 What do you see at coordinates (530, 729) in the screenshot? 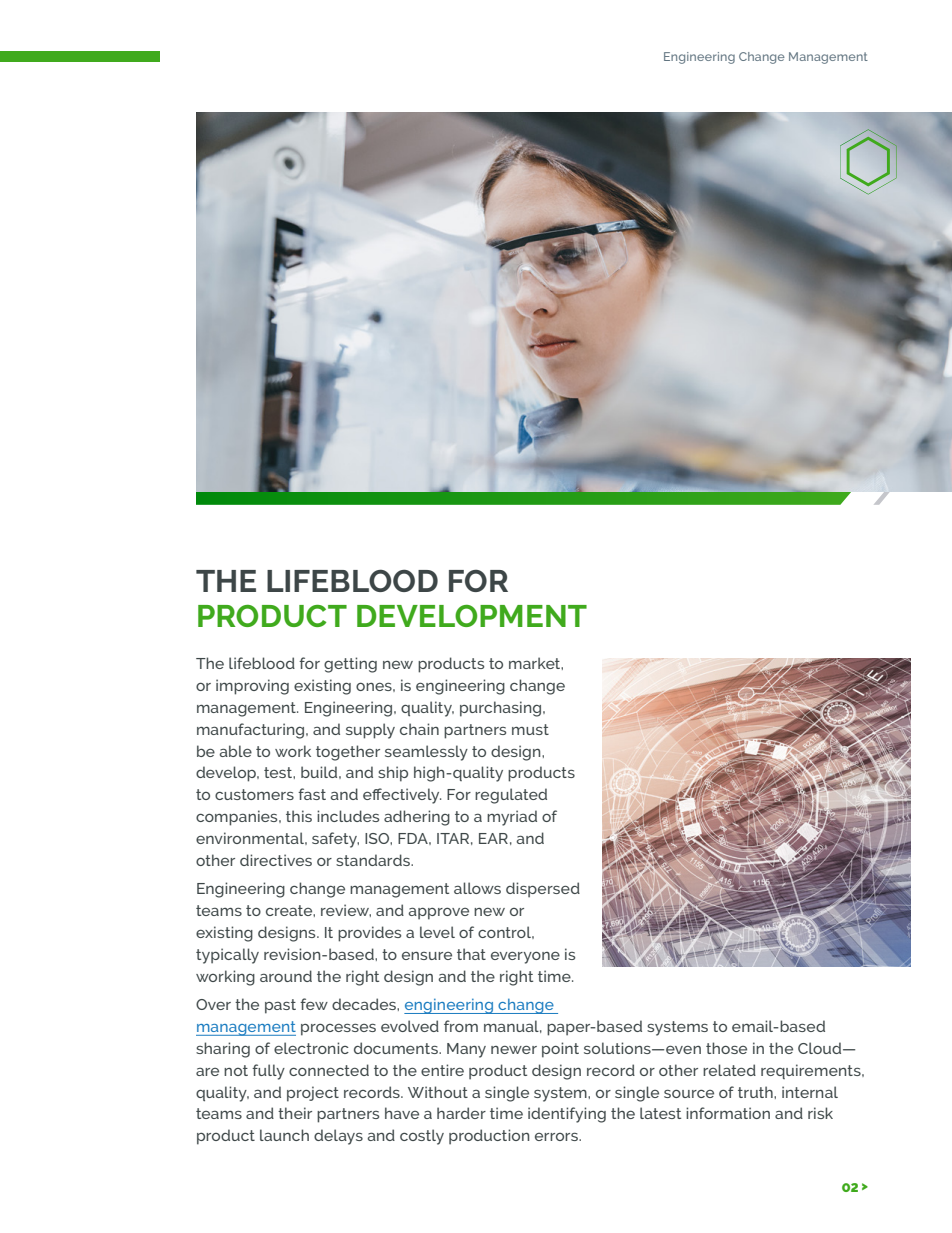
I see `must` at bounding box center [530, 729].
